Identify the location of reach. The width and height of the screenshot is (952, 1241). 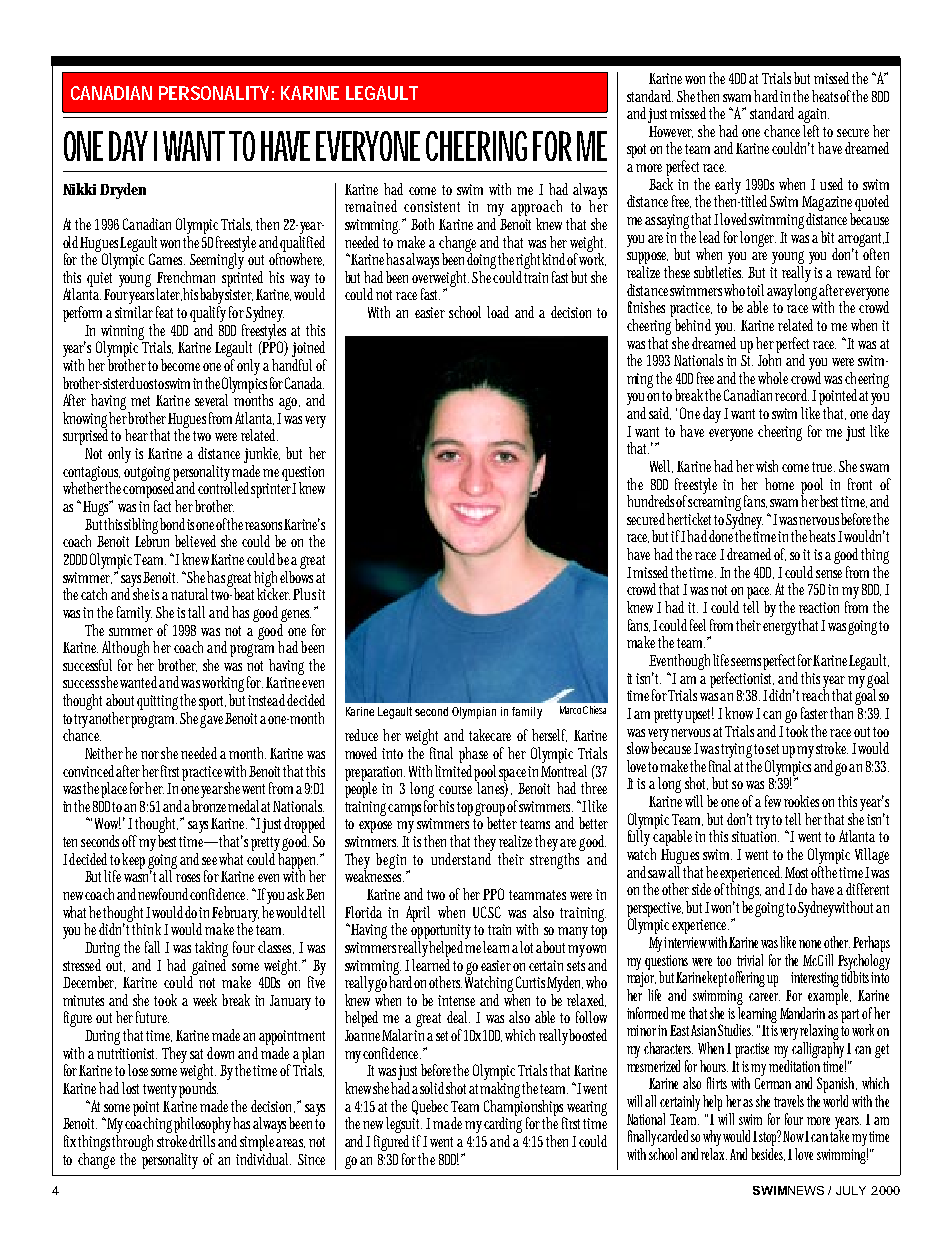
(815, 694).
